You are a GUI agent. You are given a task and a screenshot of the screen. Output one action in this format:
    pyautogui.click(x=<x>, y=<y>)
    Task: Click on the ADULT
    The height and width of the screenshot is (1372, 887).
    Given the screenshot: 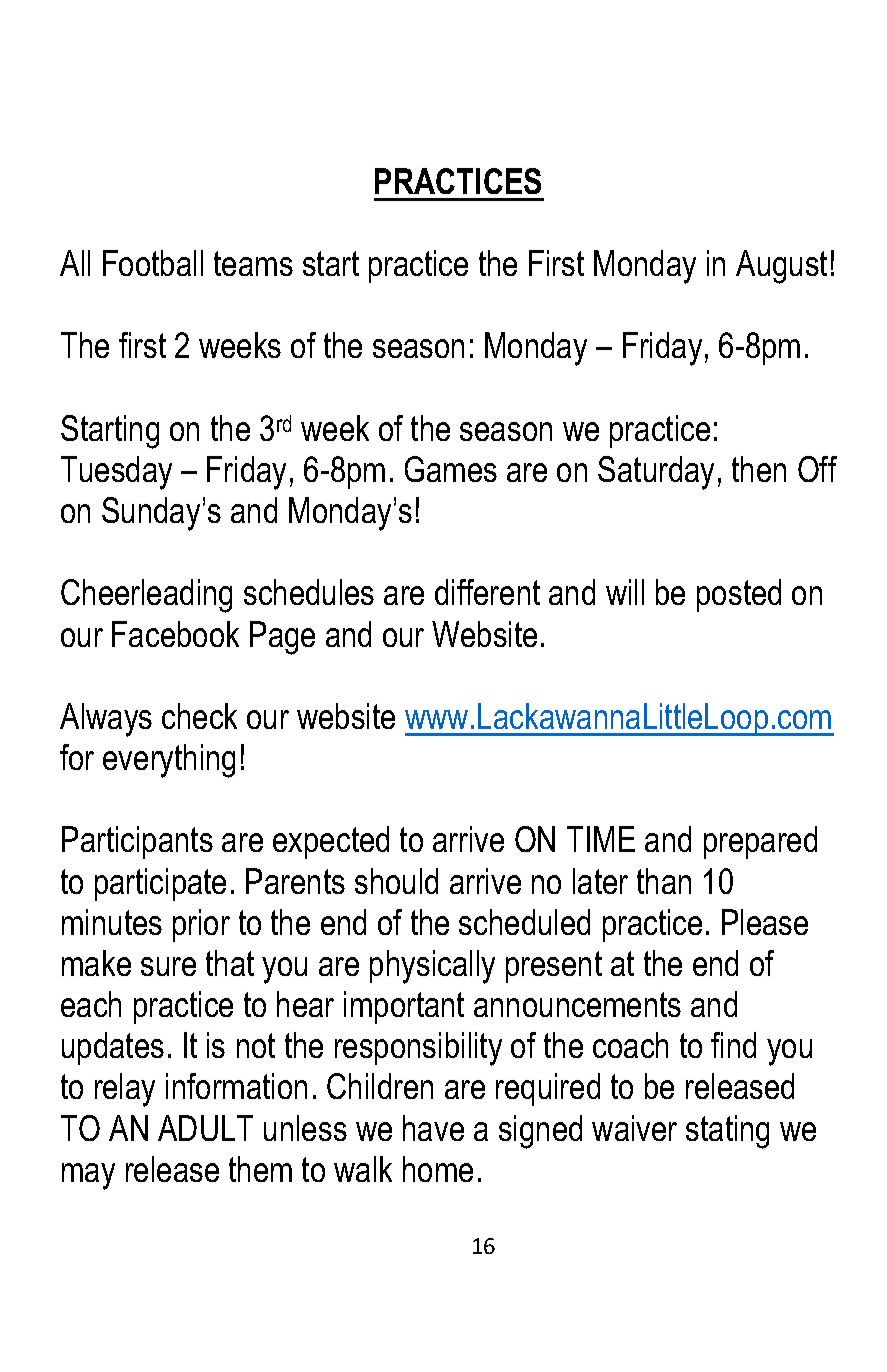 What is the action you would take?
    pyautogui.click(x=205, y=1128)
